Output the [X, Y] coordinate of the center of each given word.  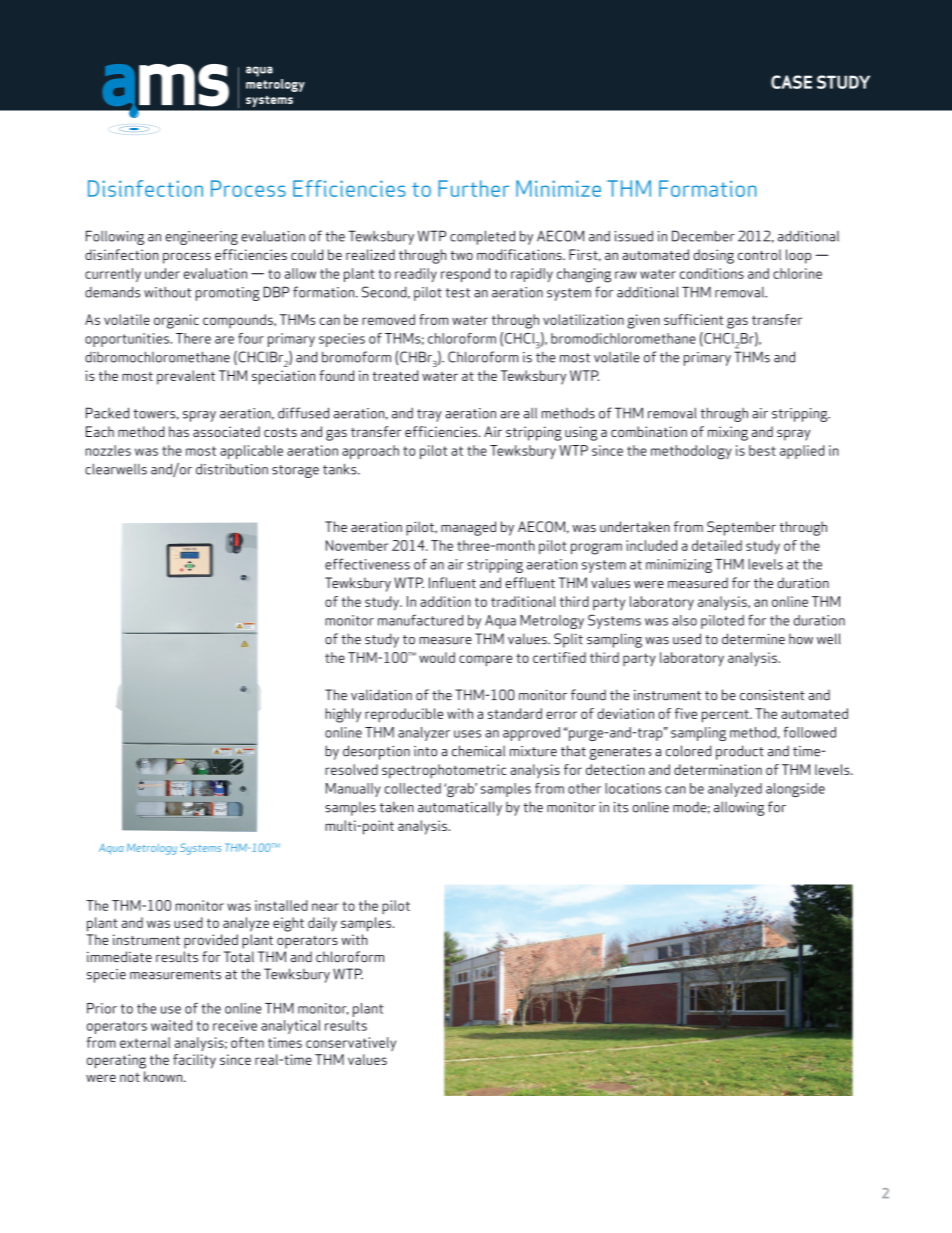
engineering [201, 238]
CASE [791, 82]
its [621, 807]
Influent [452, 583]
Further [473, 188]
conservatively [351, 1044]
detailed [717, 545]
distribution [232, 469]
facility [194, 1061]
